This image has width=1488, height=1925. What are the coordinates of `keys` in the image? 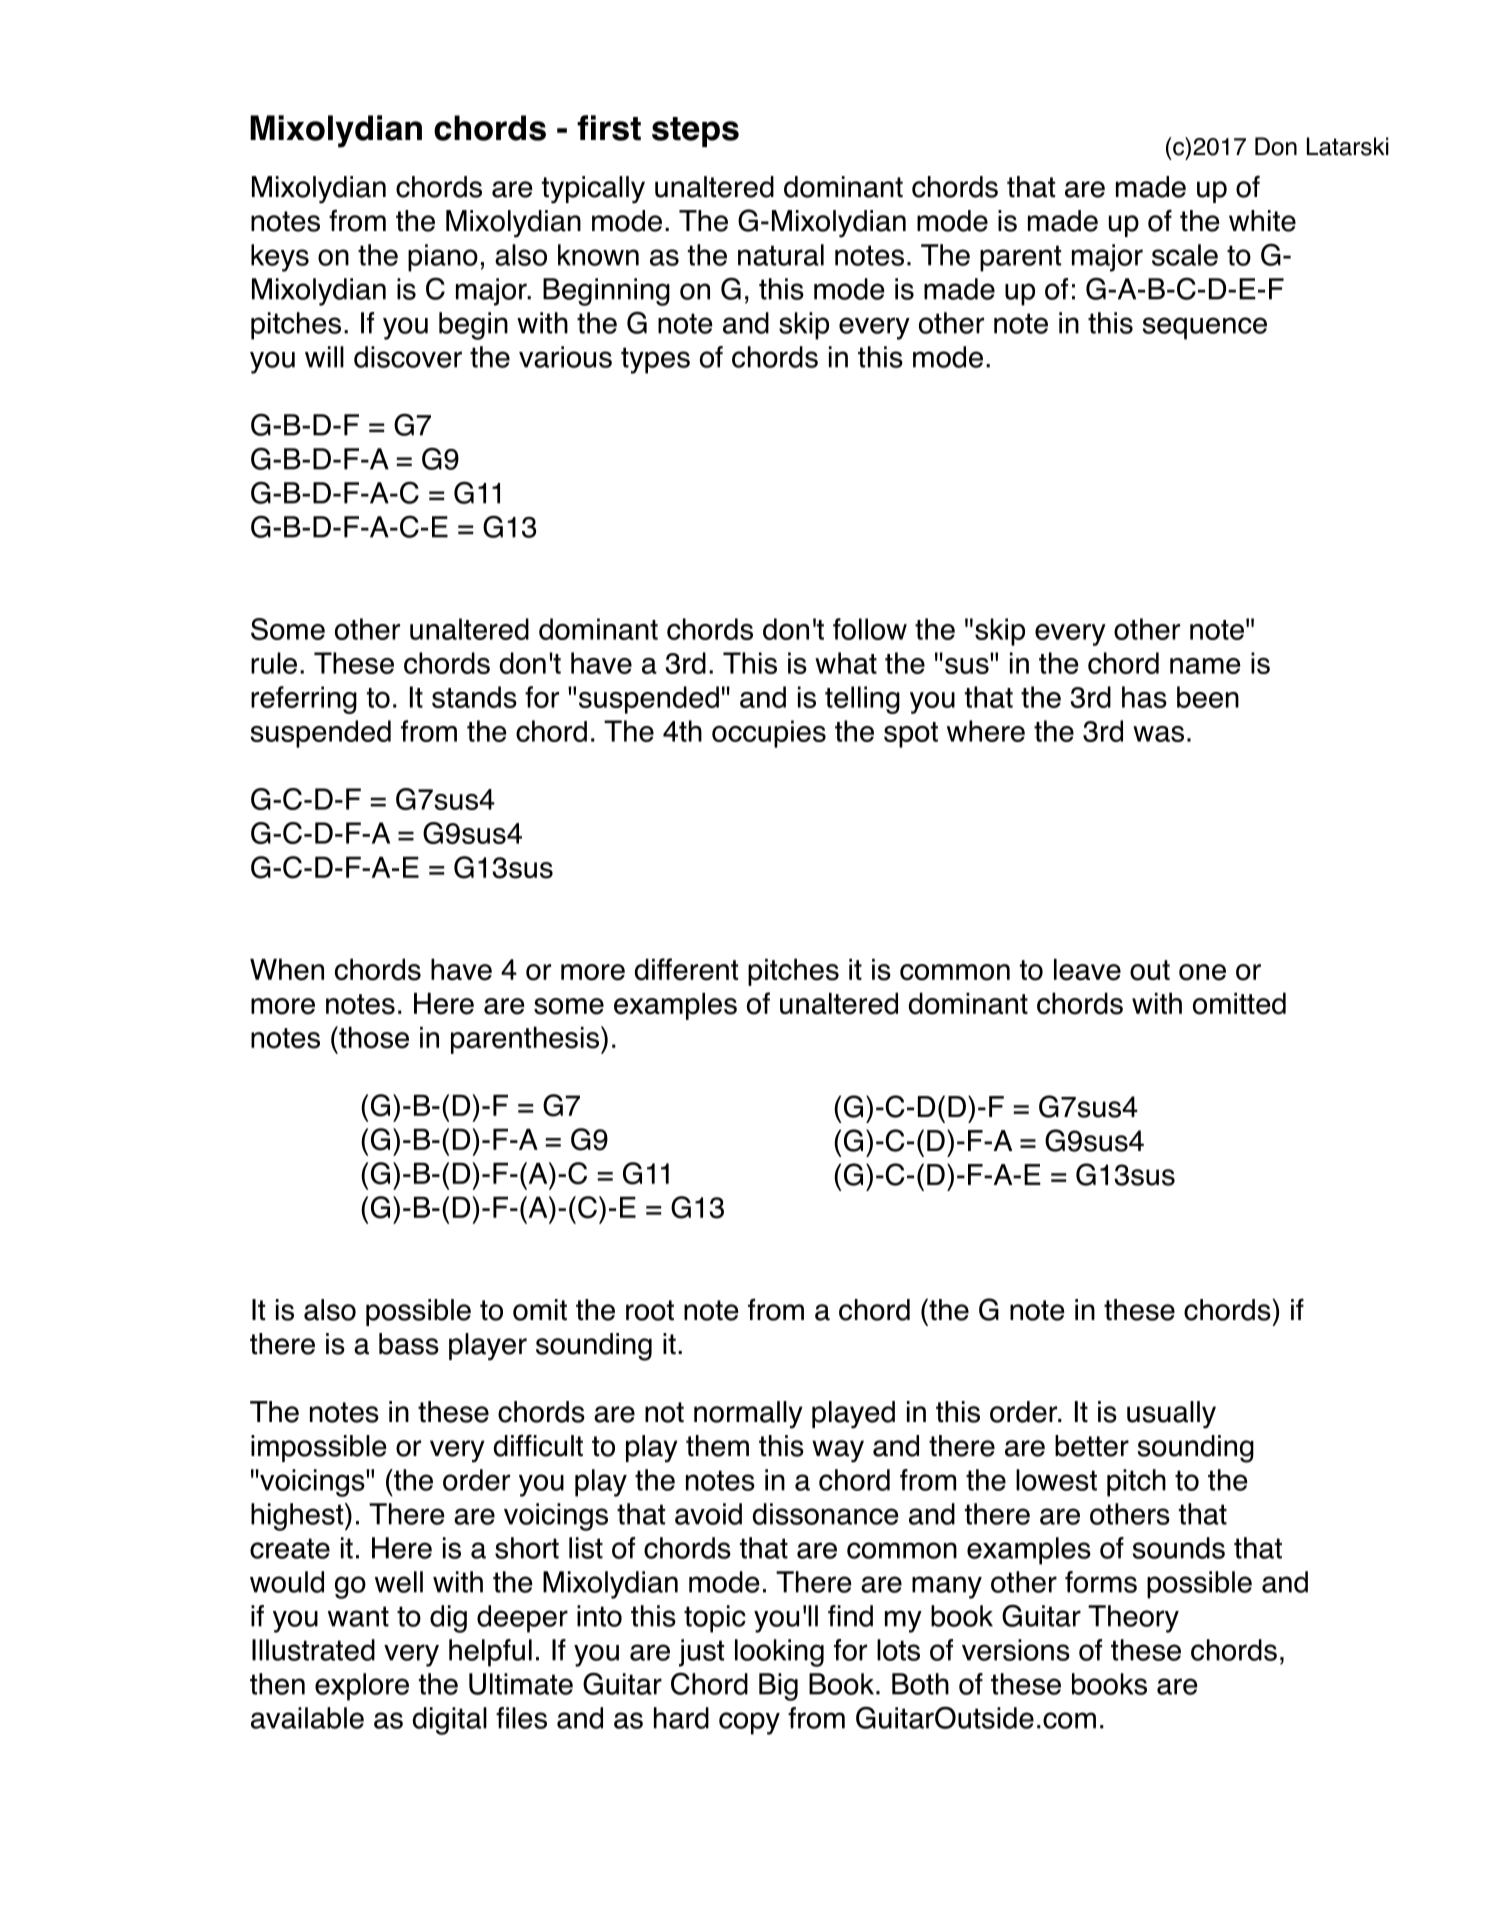 It's located at (280, 258).
